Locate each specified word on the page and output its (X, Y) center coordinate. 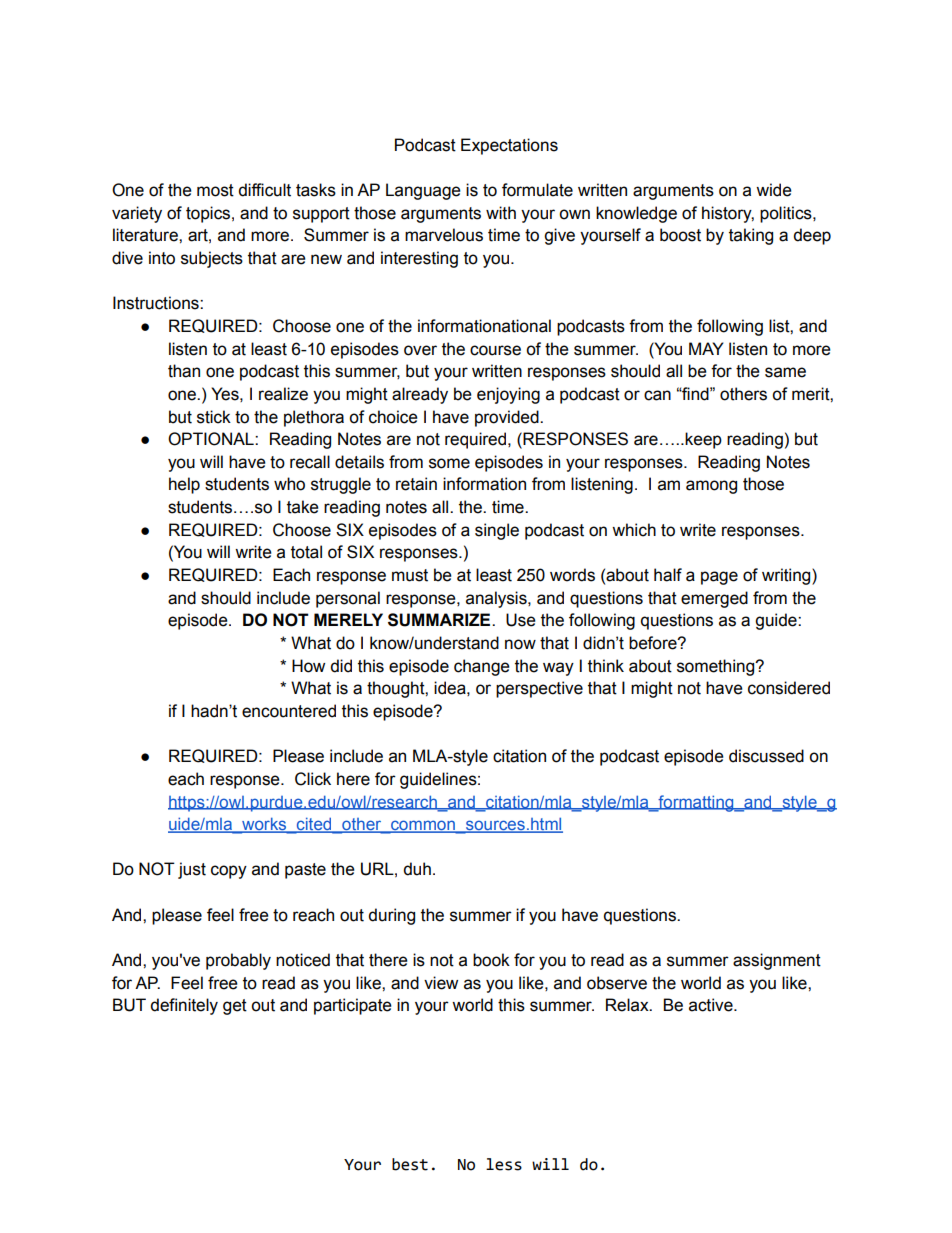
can (657, 395)
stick (214, 417)
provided (508, 418)
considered (789, 688)
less (504, 1164)
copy (229, 872)
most (215, 190)
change (482, 667)
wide (774, 190)
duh (417, 869)
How (308, 666)
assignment (777, 961)
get (235, 1007)
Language (423, 191)
